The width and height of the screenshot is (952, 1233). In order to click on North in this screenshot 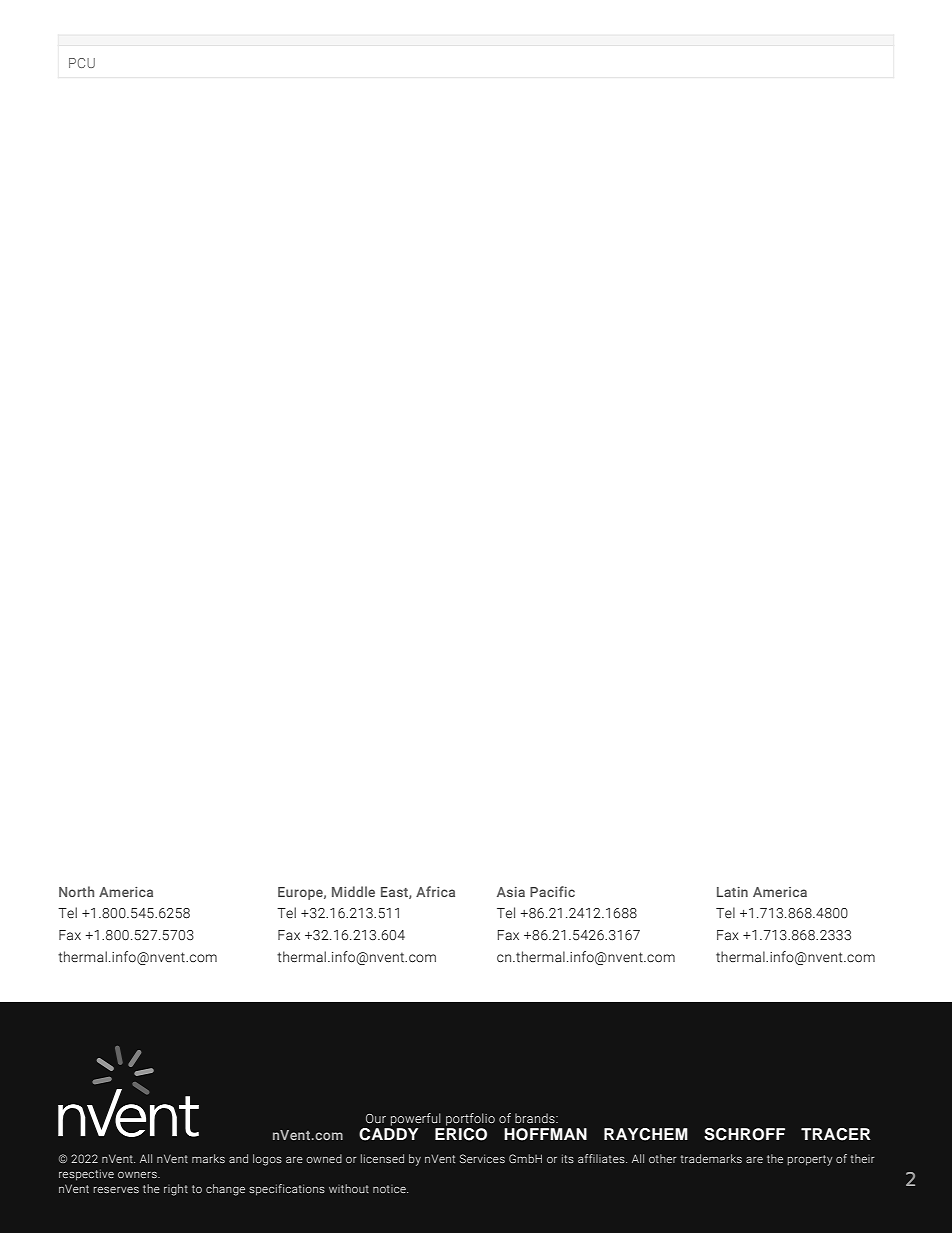, I will do `click(76, 891)`.
